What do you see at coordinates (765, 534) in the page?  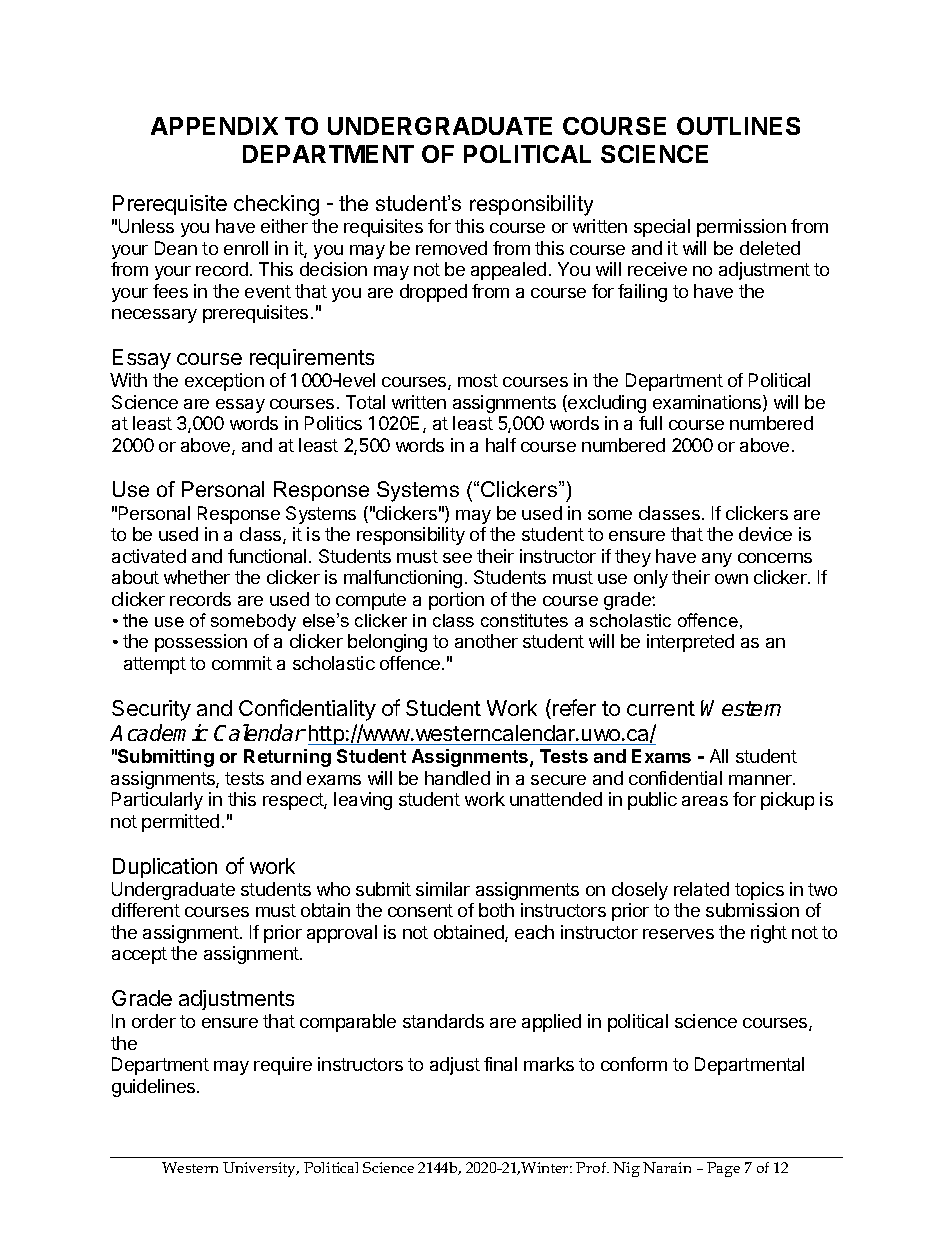 I see `device` at bounding box center [765, 534].
